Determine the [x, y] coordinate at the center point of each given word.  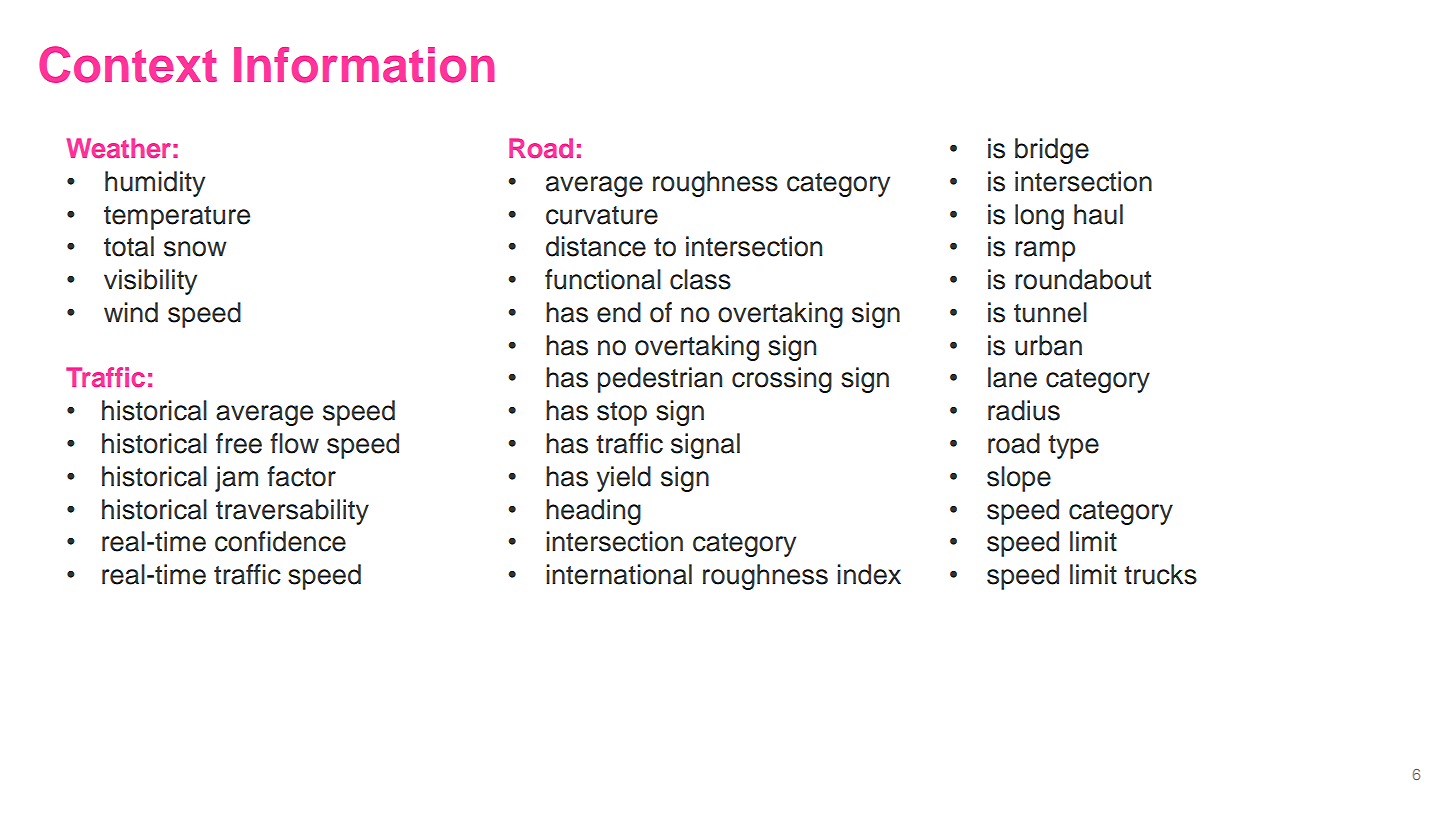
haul [1098, 214]
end [619, 312]
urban [1048, 345]
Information [364, 65]
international [619, 574]
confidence [280, 541]
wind [131, 312]
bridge [1052, 151]
